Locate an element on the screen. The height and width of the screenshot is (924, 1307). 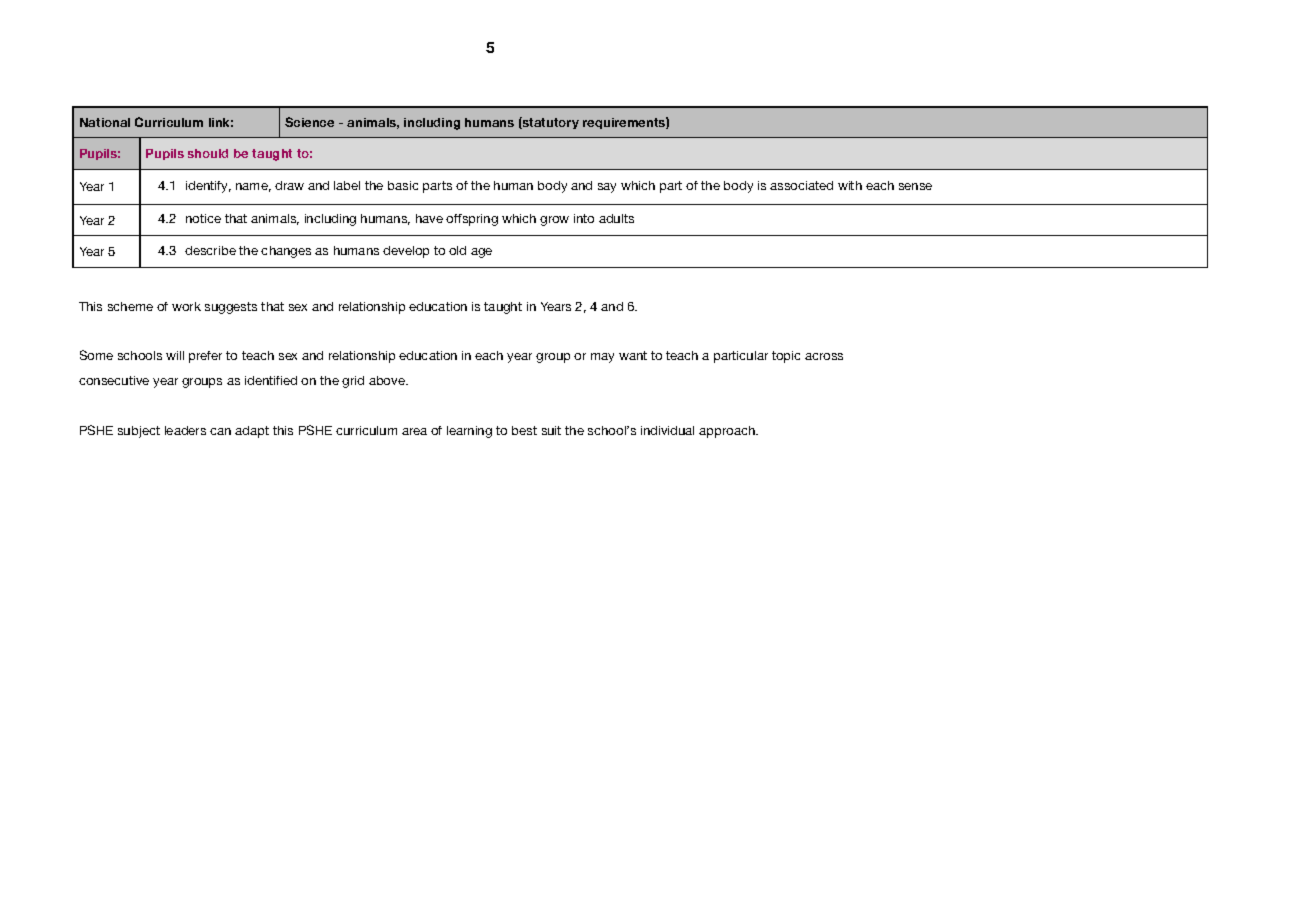
Science is located at coordinates (309, 122).
